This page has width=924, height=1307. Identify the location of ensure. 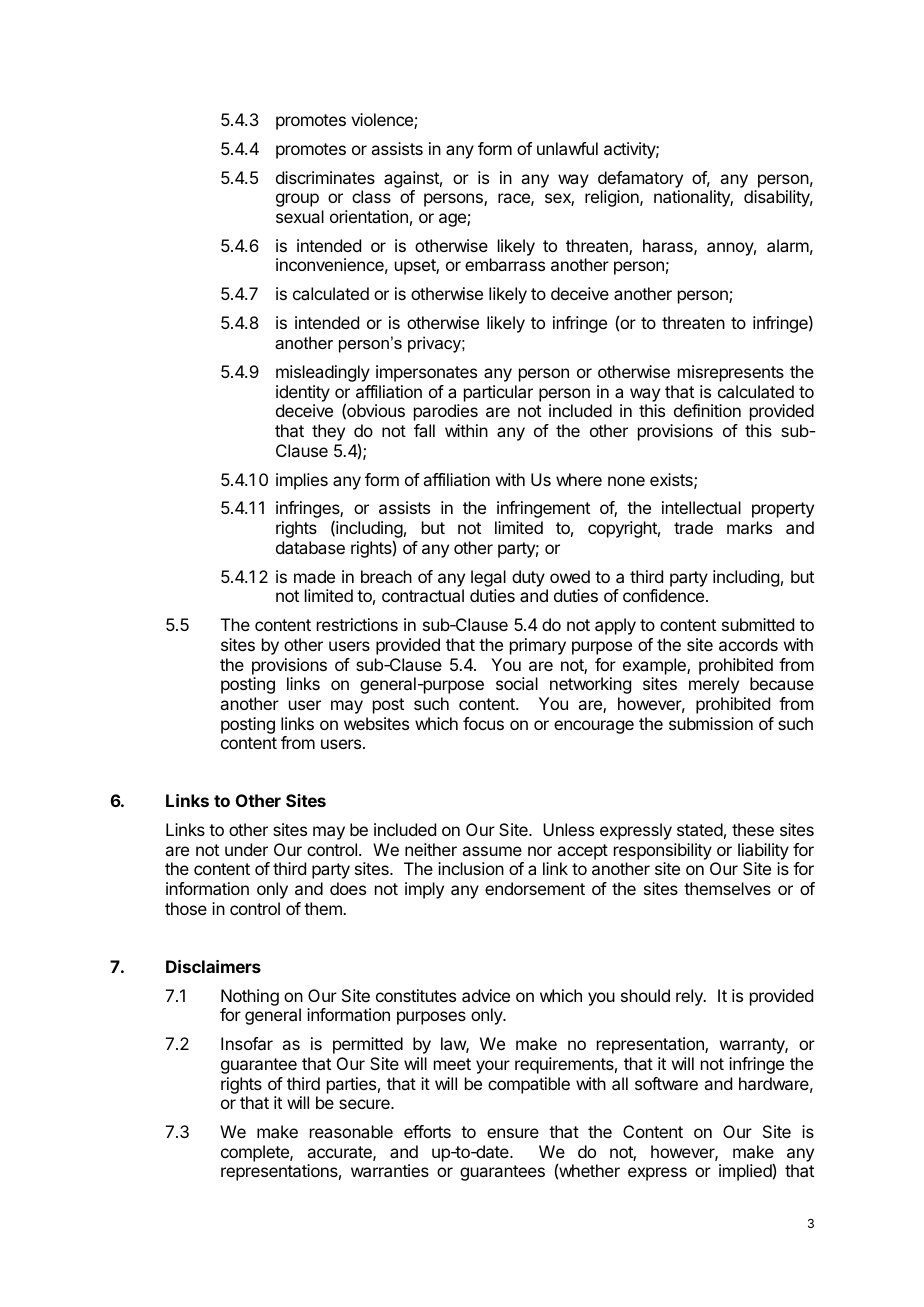
(513, 1133).
